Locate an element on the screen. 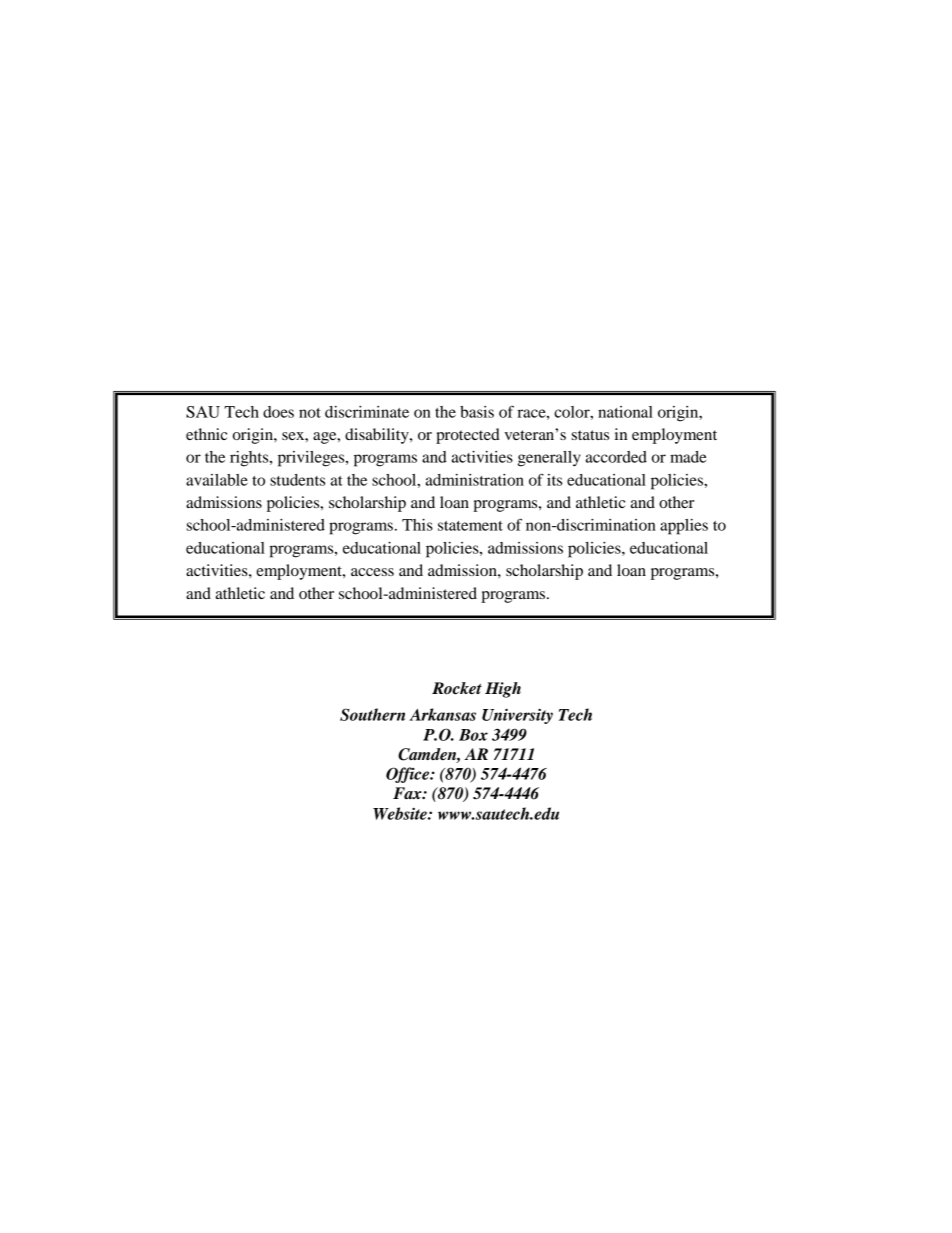 The width and height of the screenshot is (952, 1233). applies is located at coordinates (684, 527).
